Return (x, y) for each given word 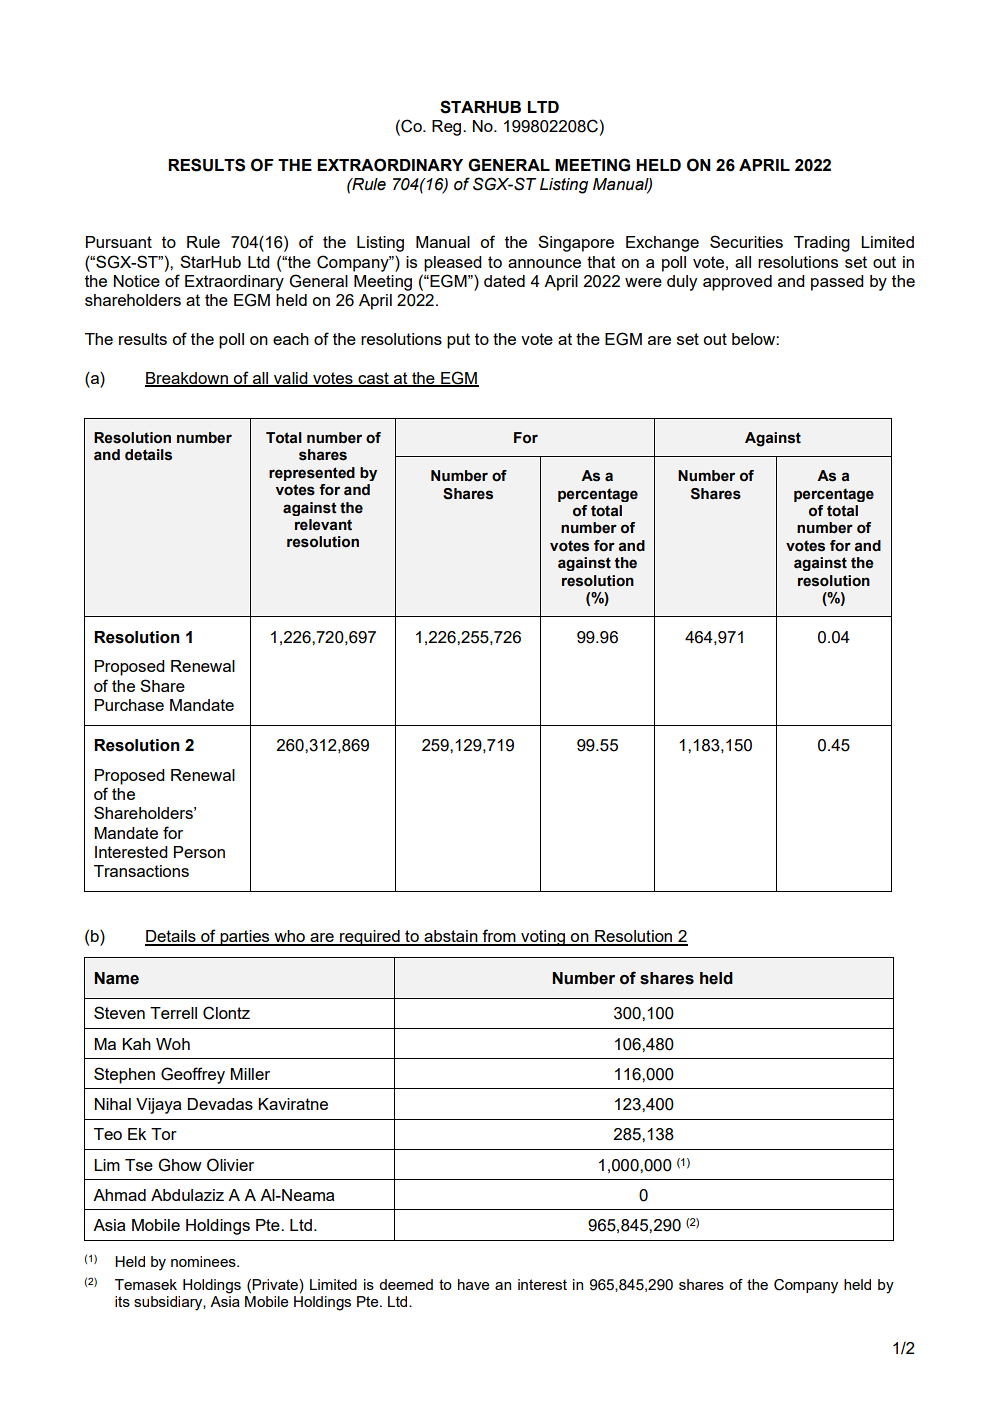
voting (543, 938)
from (499, 937)
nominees (204, 1261)
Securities (746, 241)
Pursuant (119, 242)
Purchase (129, 705)
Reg (448, 128)
